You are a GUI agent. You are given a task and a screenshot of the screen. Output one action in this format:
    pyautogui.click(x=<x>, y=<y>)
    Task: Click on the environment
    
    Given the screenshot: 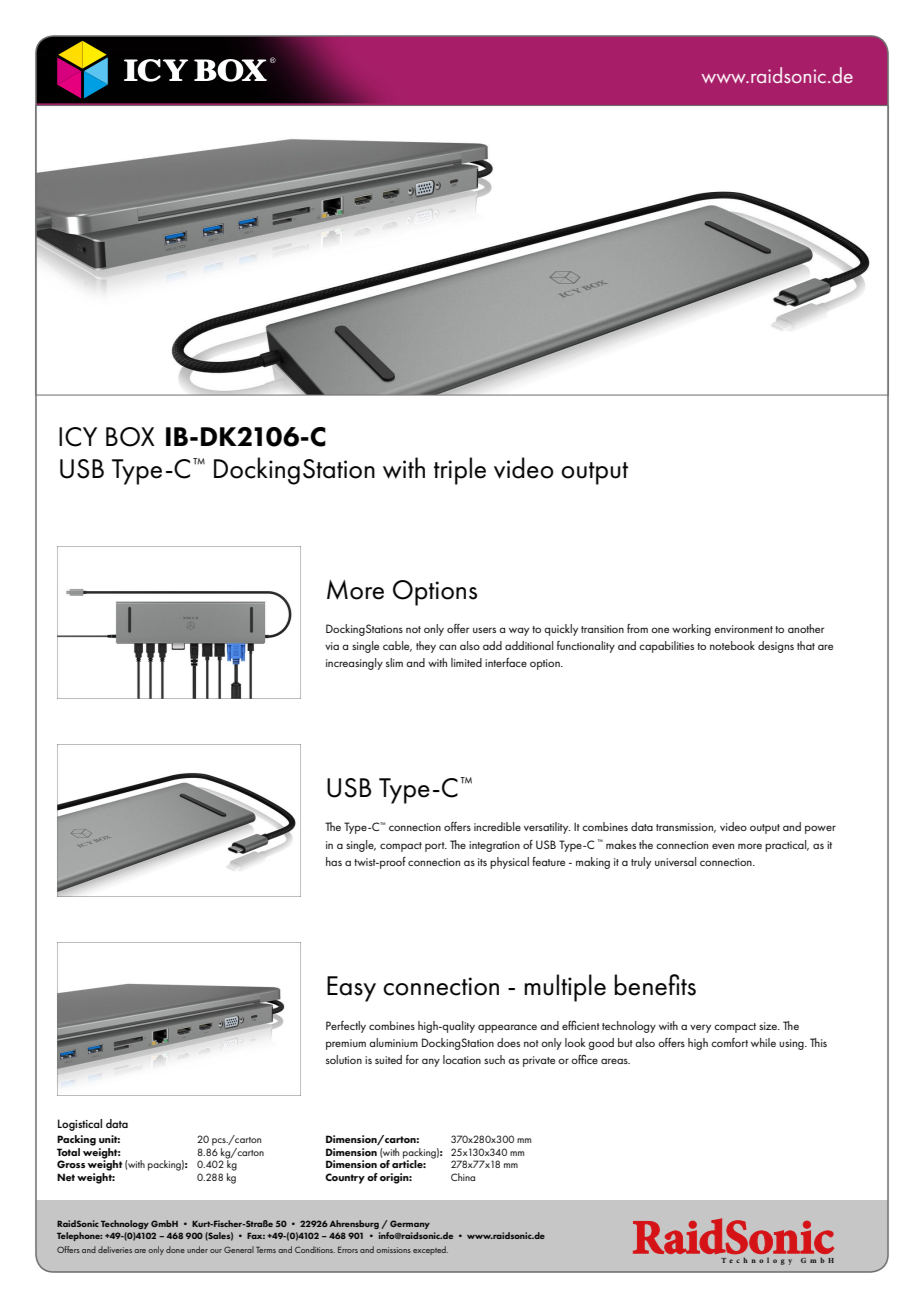 What is the action you would take?
    pyautogui.click(x=743, y=629)
